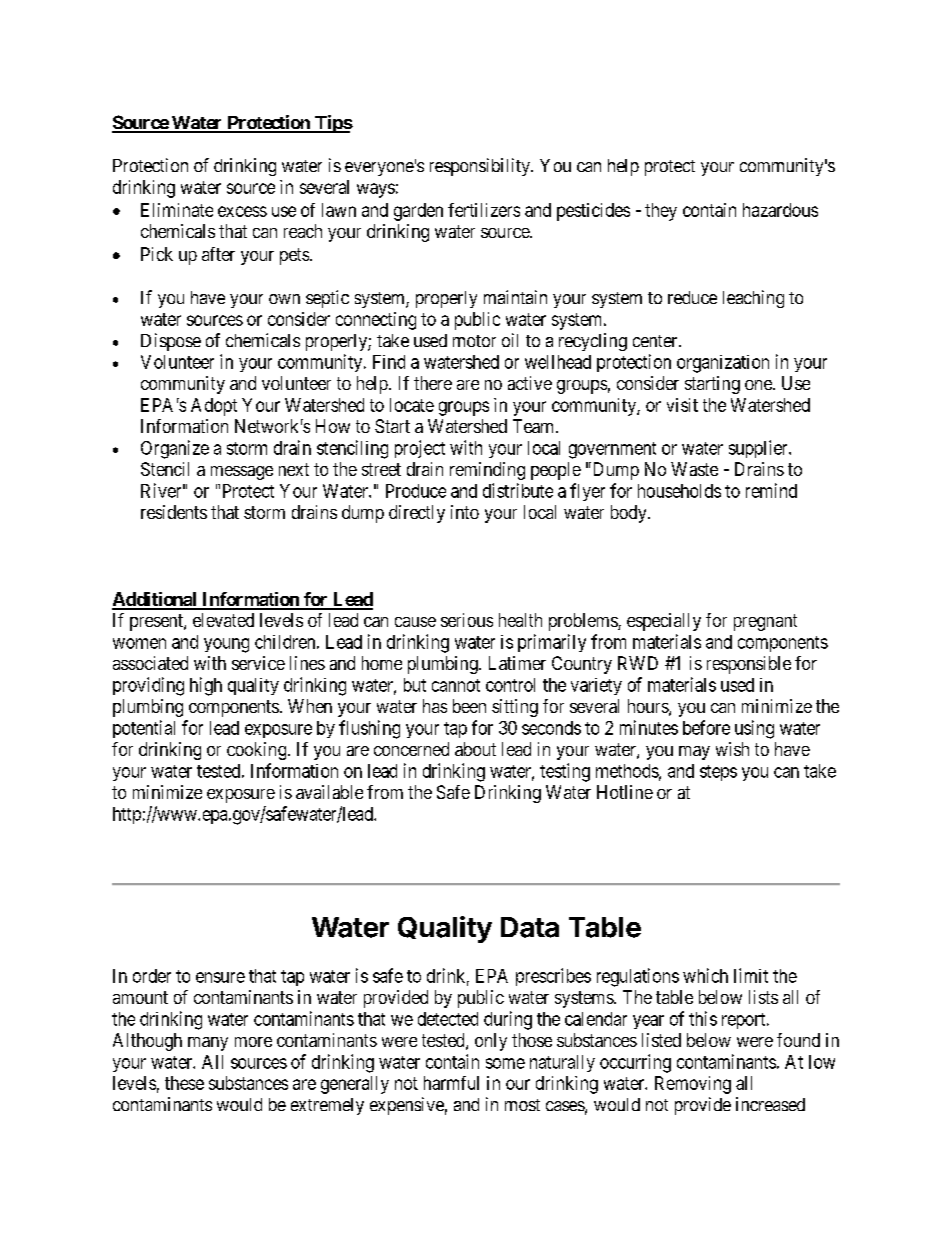 The height and width of the screenshot is (1233, 952). I want to click on responsible, so click(749, 665).
